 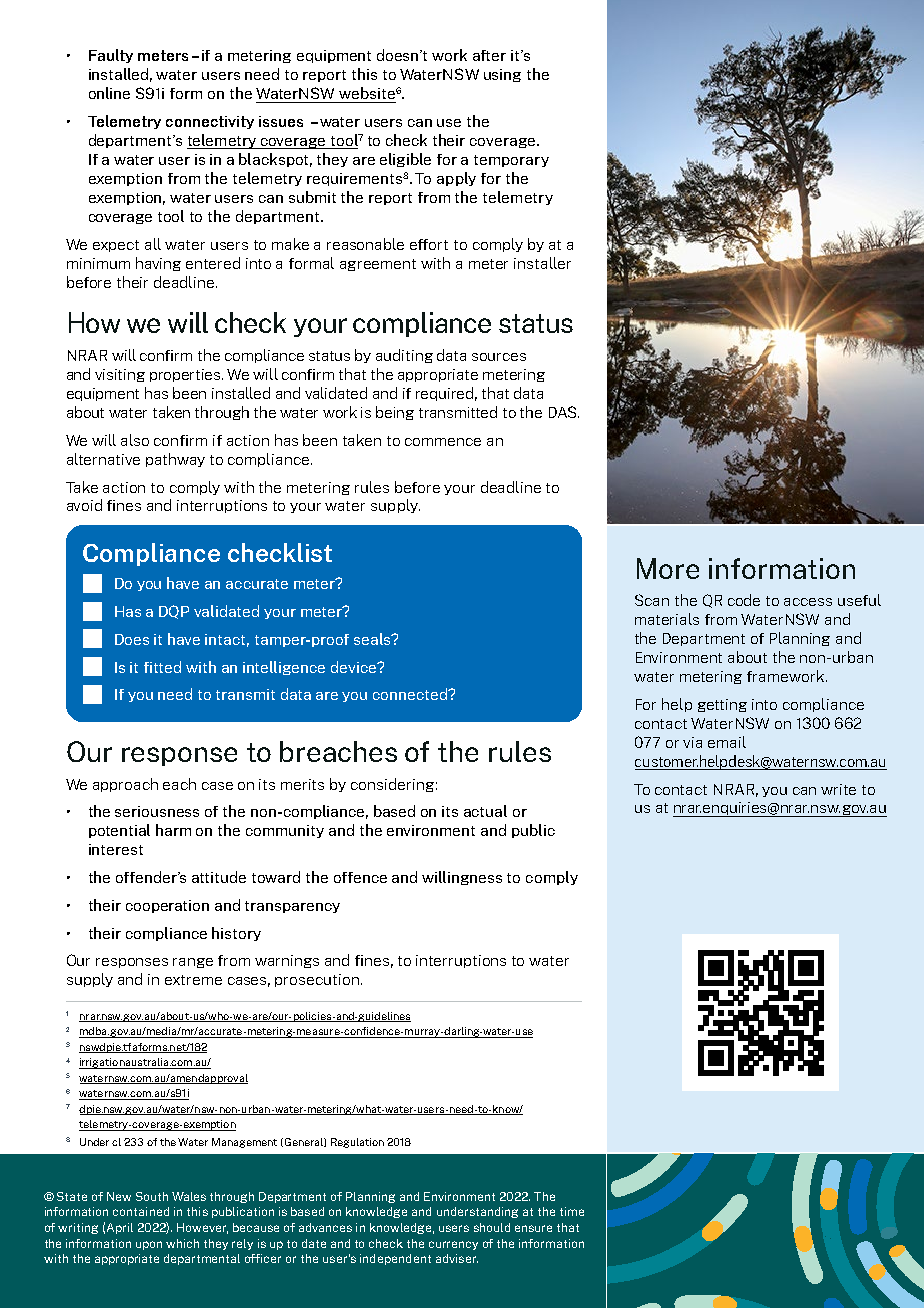 I want to click on harm, so click(x=173, y=830).
